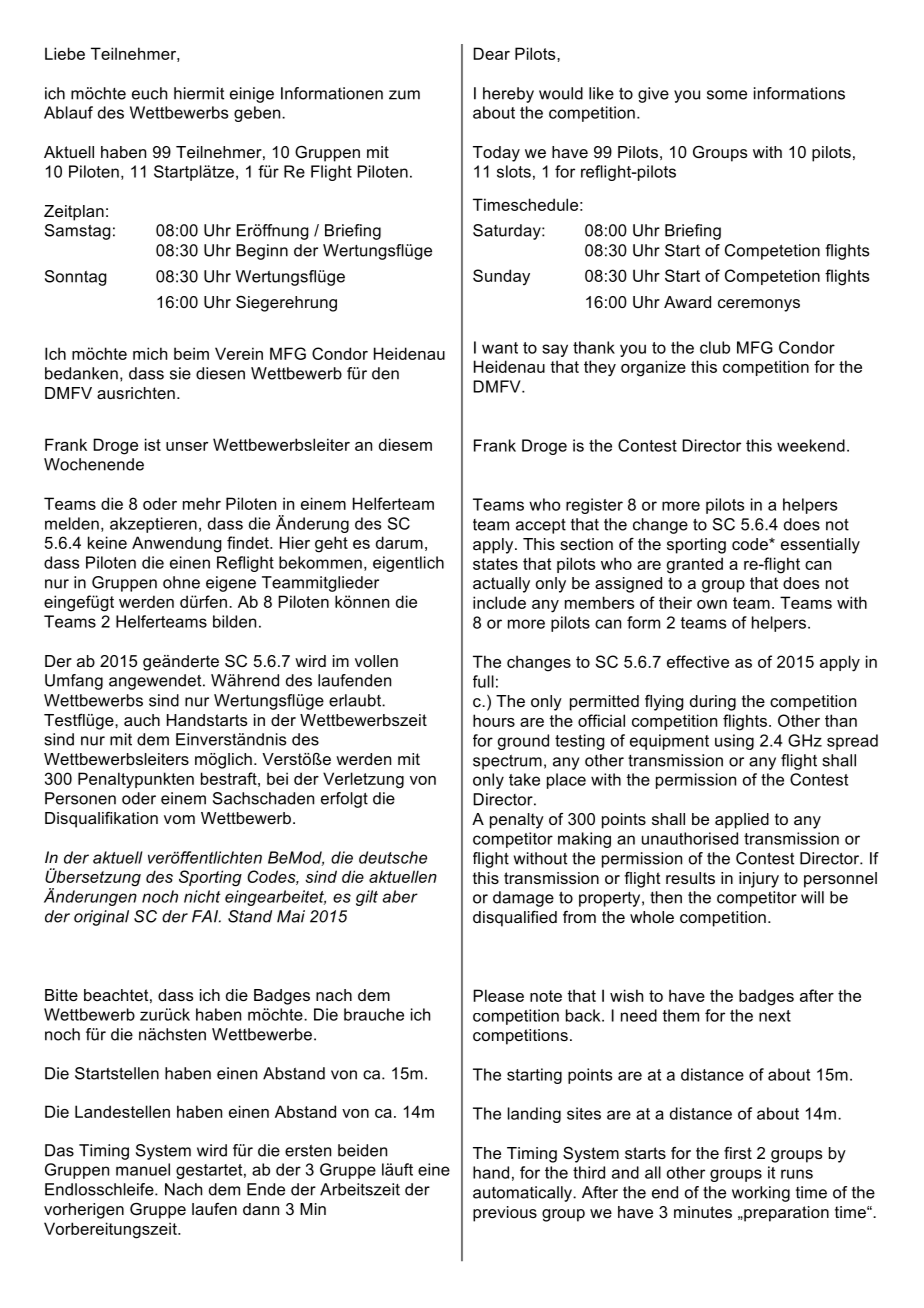  What do you see at coordinates (499, 602) in the screenshot?
I see `include` at bounding box center [499, 602].
